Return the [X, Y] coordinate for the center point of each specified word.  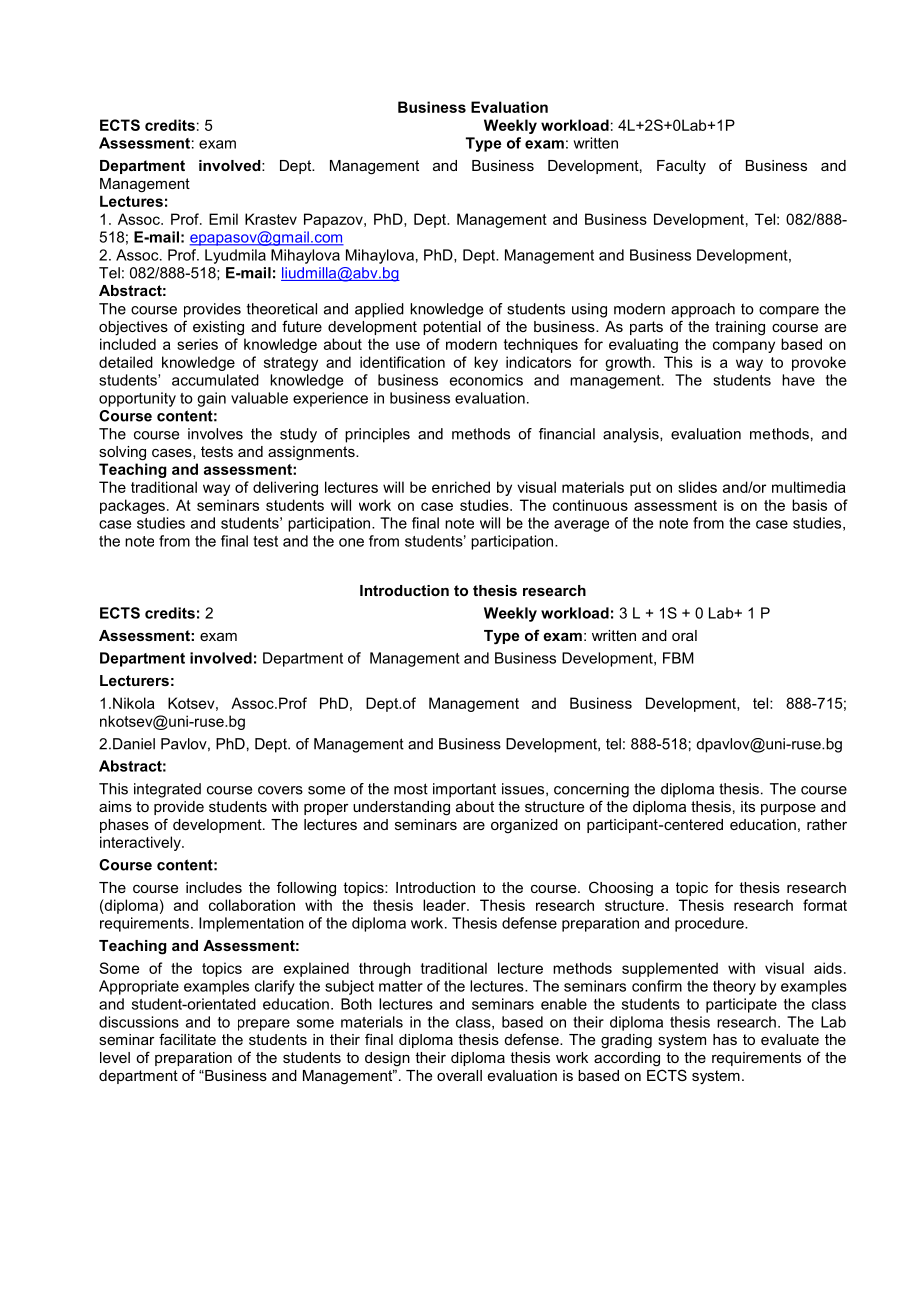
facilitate [187, 1039]
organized [524, 826]
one [351, 542]
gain [211, 399]
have [798, 380]
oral [684, 635]
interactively [141, 843]
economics [486, 380]
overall [459, 1075]
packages [132, 506]
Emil [223, 219]
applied [379, 310]
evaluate [790, 1039]
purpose [788, 809]
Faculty [681, 167]
